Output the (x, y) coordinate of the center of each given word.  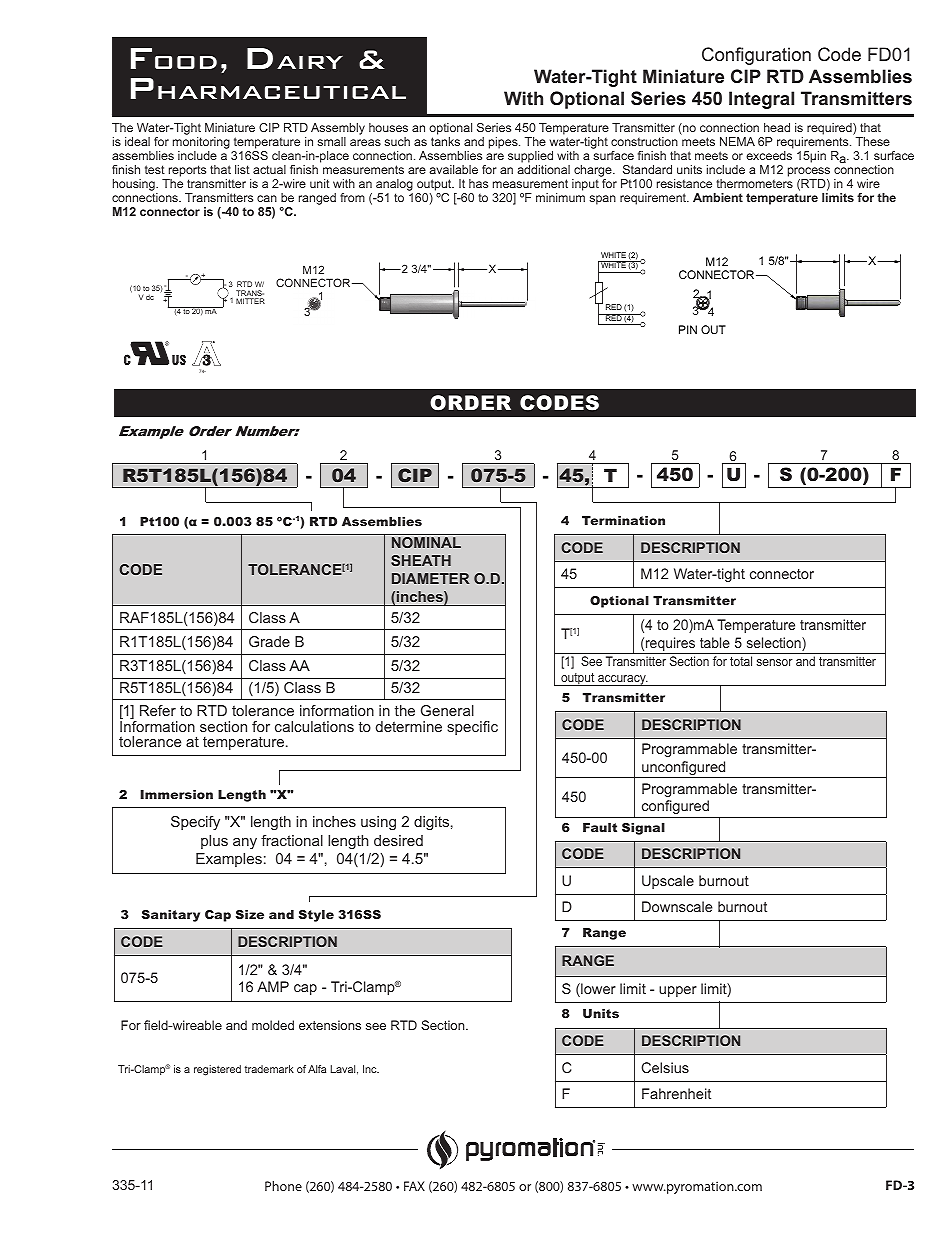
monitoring (201, 143)
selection (775, 644)
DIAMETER (430, 578)
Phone (283, 1186)
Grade (269, 641)
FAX (414, 1186)
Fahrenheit (676, 1093)
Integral (761, 100)
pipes (504, 143)
